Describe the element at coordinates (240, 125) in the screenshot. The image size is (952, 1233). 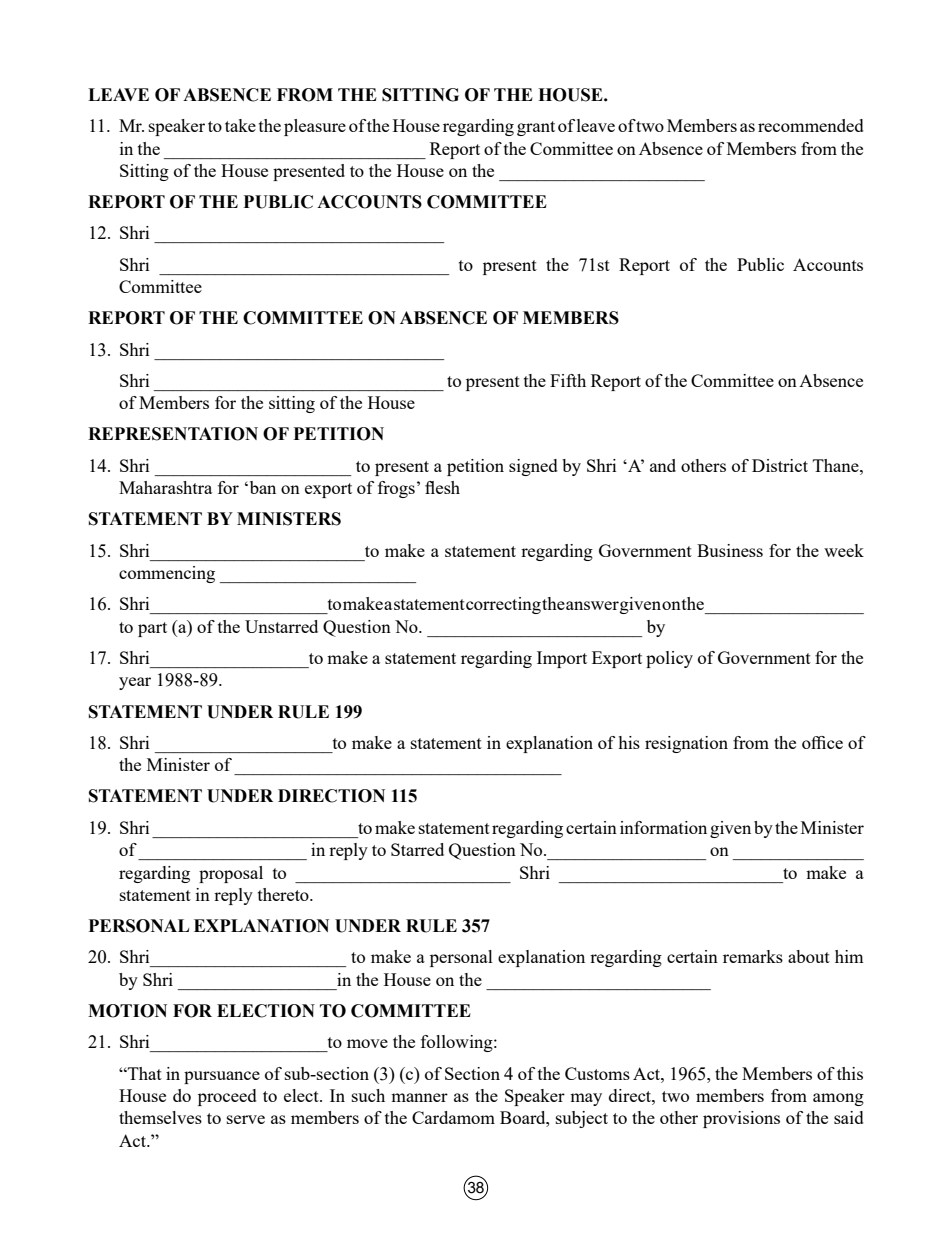
I see `take` at that location.
